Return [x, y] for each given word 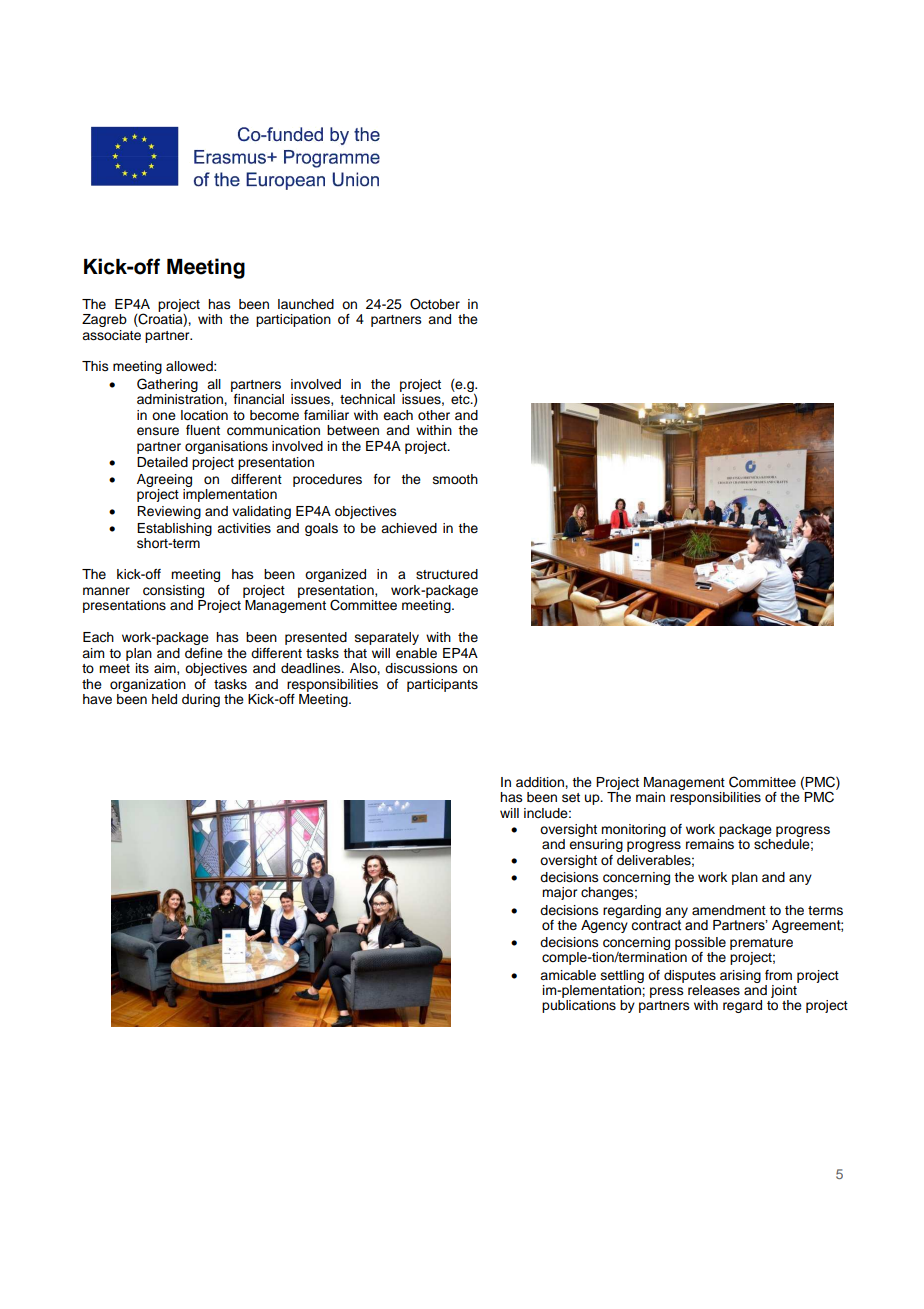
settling [622, 976]
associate [111, 335]
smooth [455, 479]
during [201, 700]
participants [442, 685]
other [434, 415]
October [435, 304]
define [204, 653]
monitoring [633, 830]
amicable [568, 975]
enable [416, 653]
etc [461, 400]
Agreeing [164, 482]
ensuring [596, 844]
